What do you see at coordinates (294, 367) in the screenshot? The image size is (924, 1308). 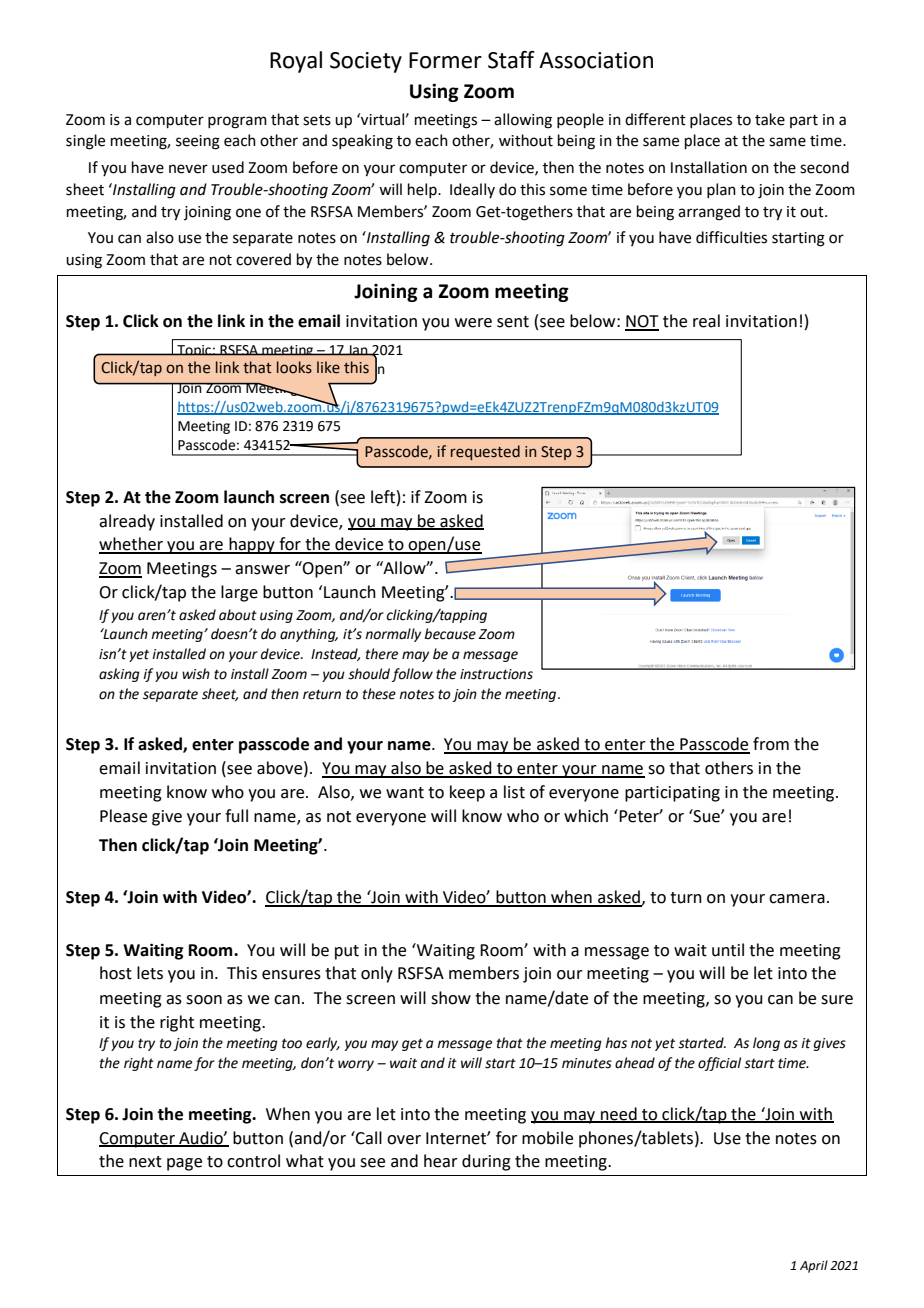 I see `looks` at bounding box center [294, 367].
